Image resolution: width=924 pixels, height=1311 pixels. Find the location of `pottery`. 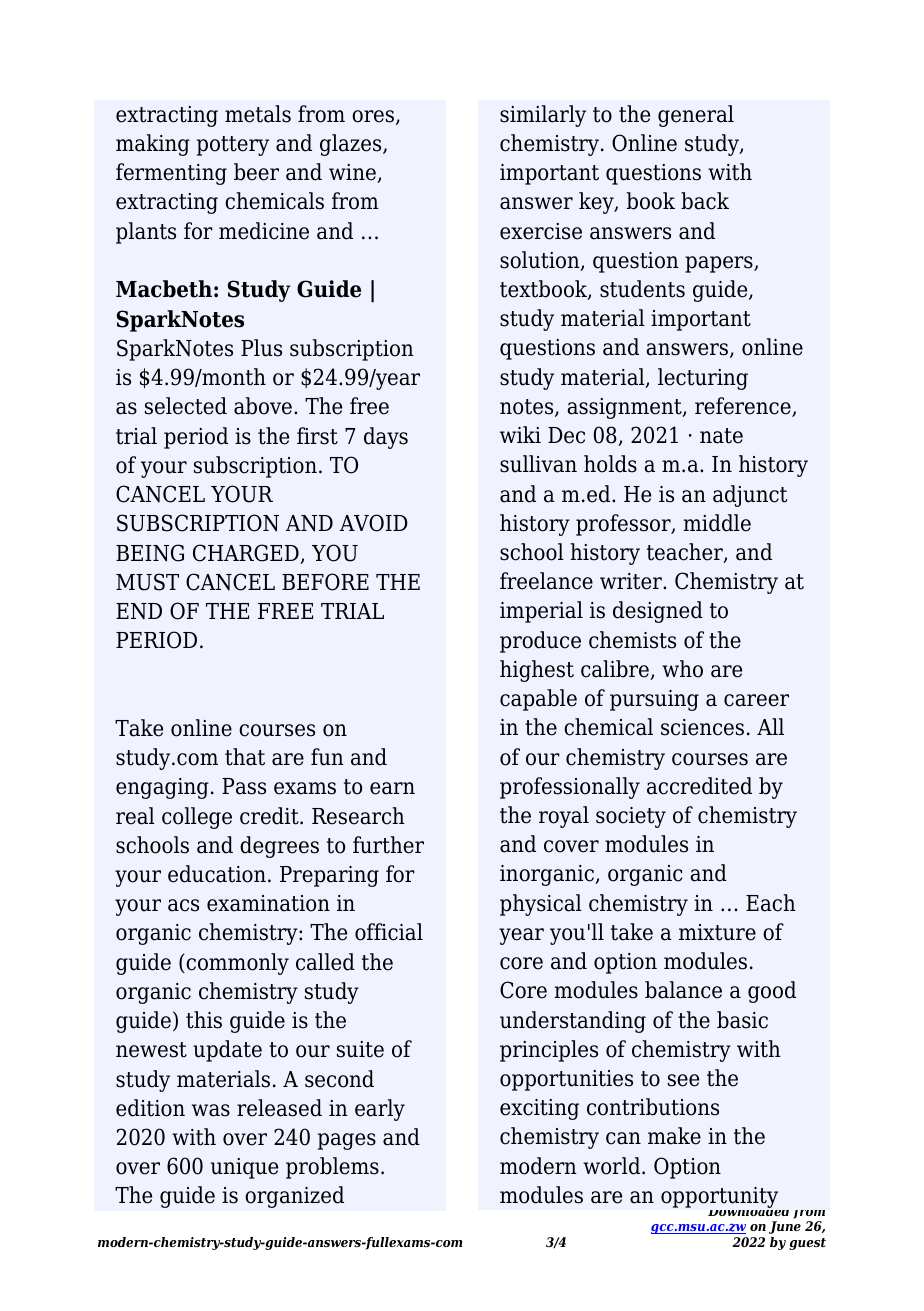

pottery is located at coordinates (233, 146).
